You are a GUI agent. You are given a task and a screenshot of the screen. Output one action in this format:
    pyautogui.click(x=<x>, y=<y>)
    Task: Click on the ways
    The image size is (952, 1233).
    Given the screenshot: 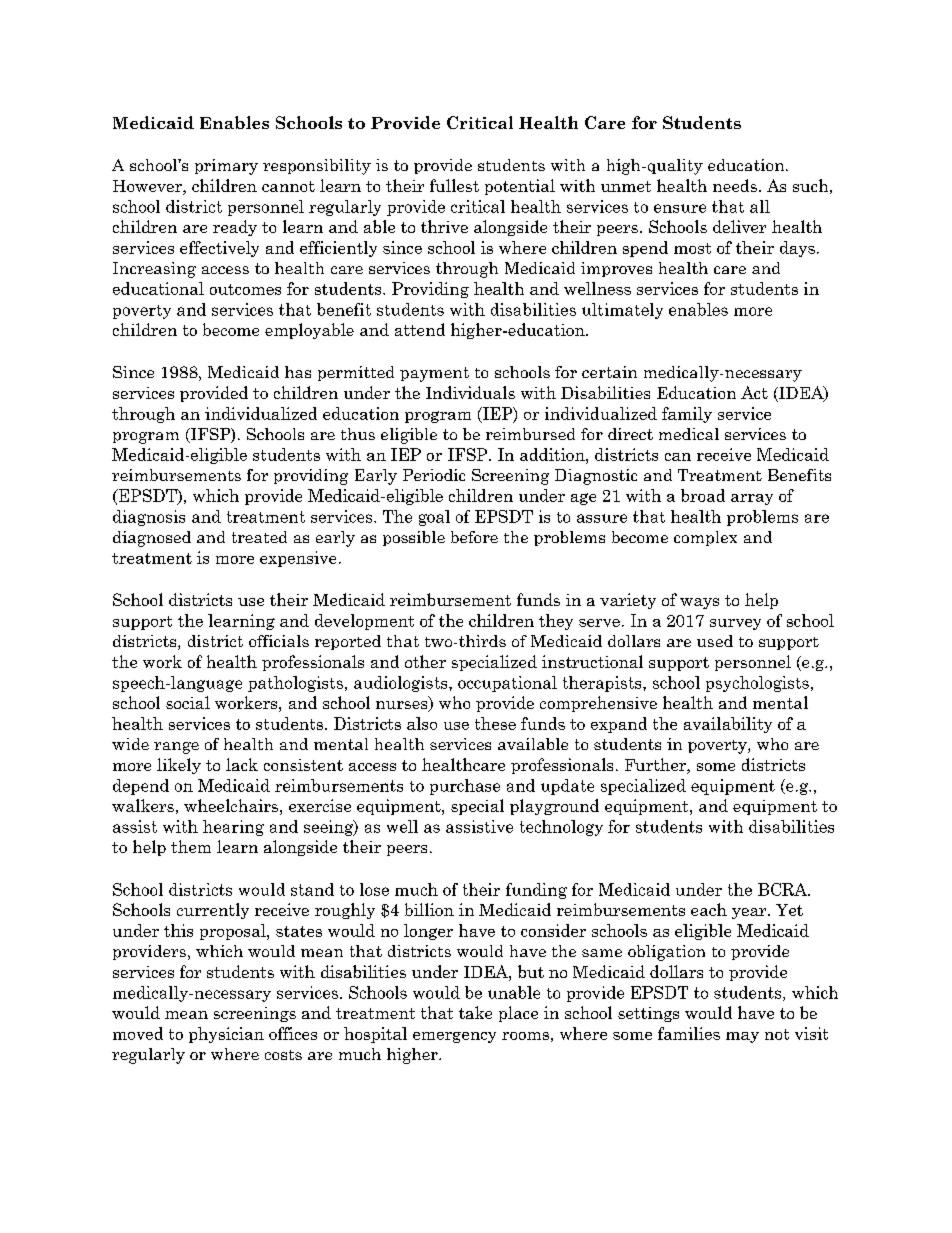 What is the action you would take?
    pyautogui.click(x=699, y=603)
